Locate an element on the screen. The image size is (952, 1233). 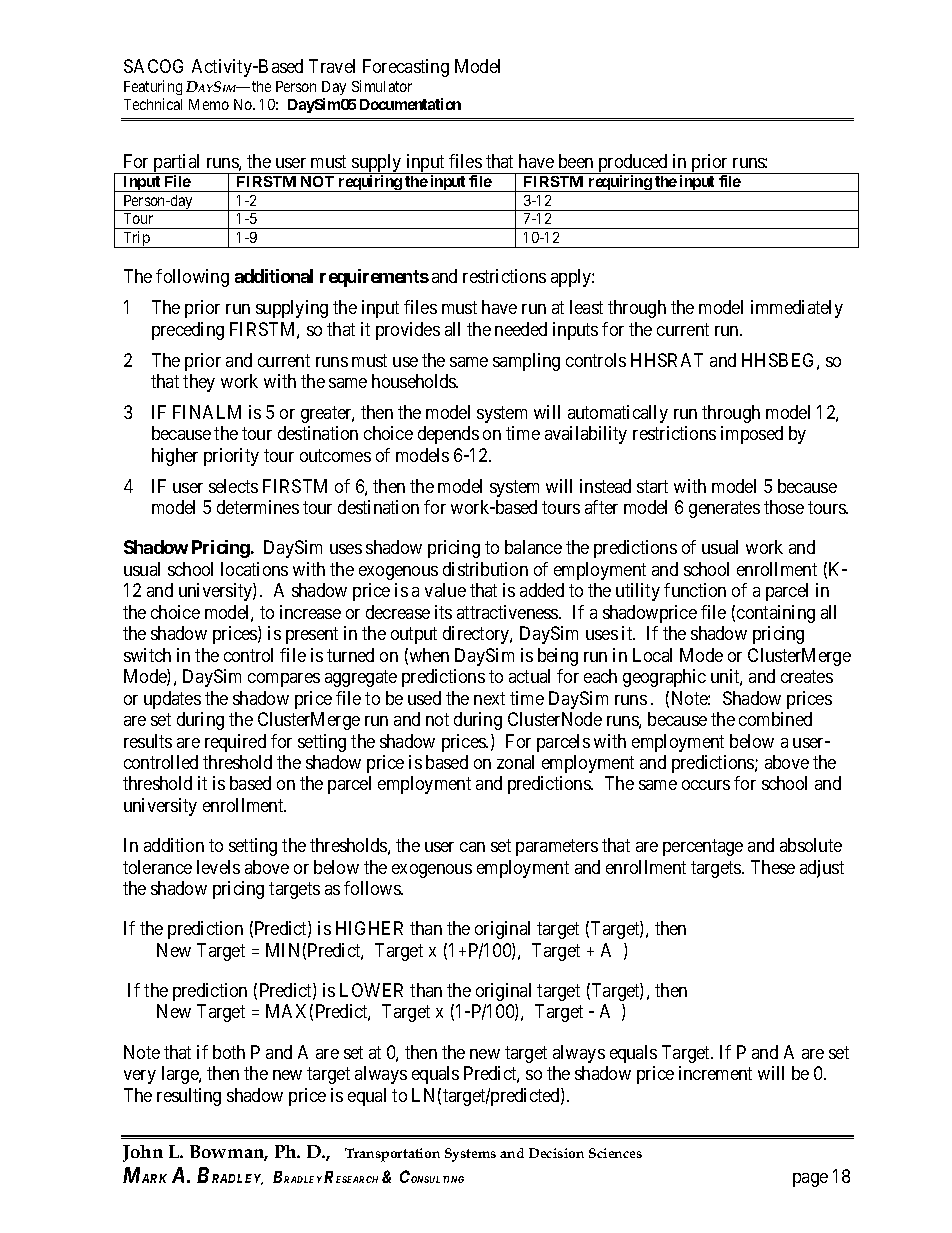
zonal is located at coordinates (515, 762).
